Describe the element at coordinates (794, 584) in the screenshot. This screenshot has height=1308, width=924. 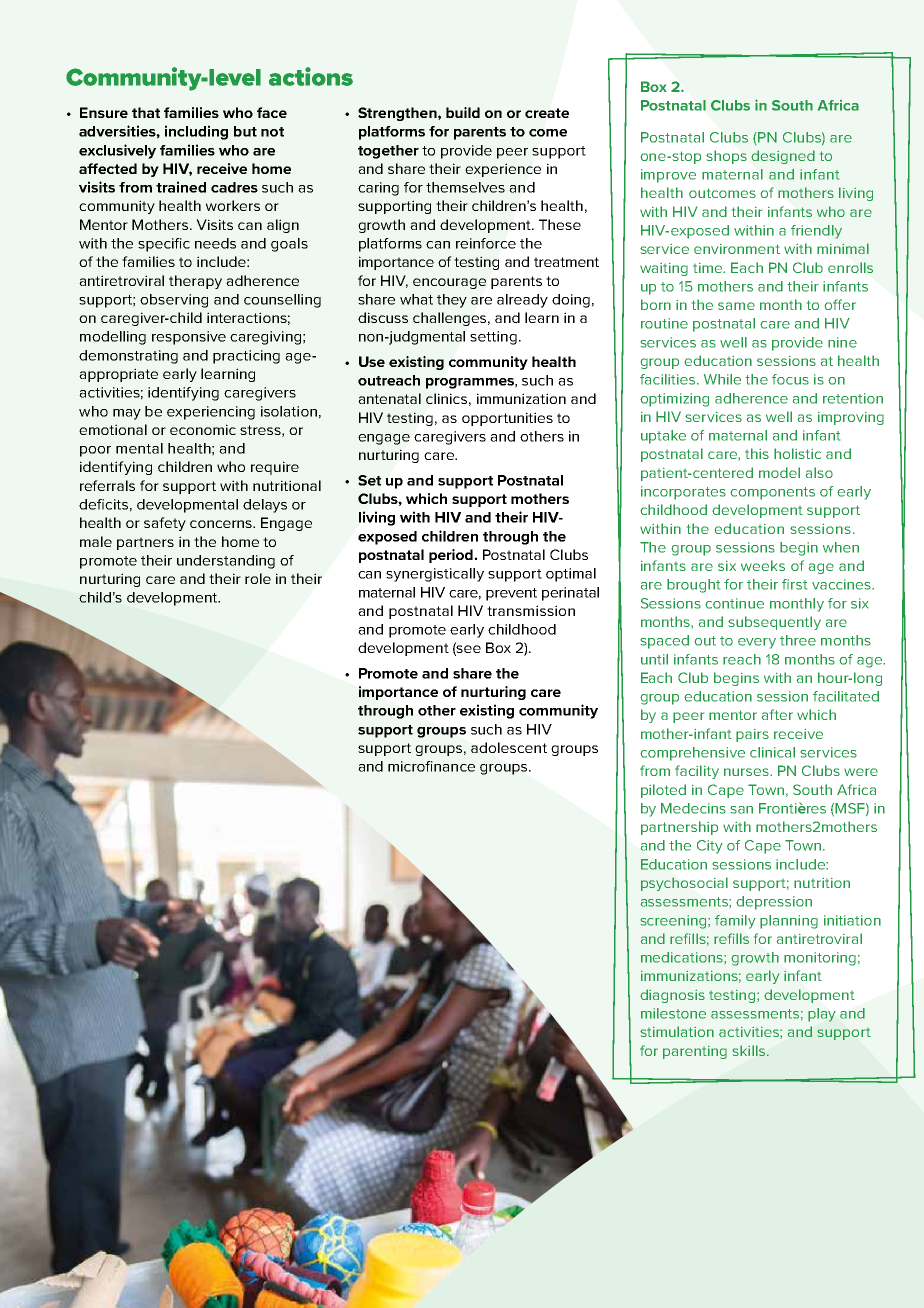
I see `first` at that location.
